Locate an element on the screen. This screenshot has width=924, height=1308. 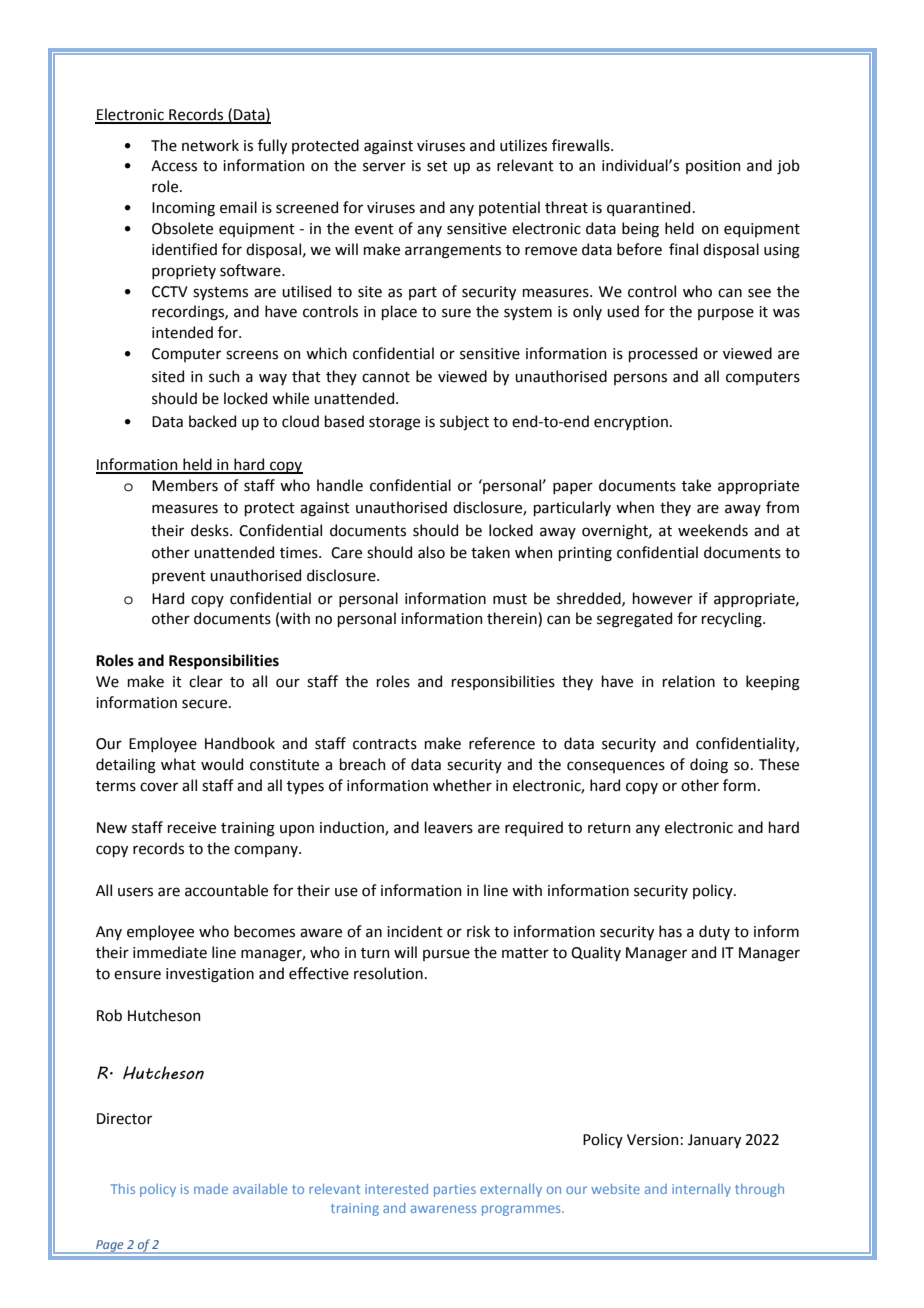
relation is located at coordinates (689, 681).
